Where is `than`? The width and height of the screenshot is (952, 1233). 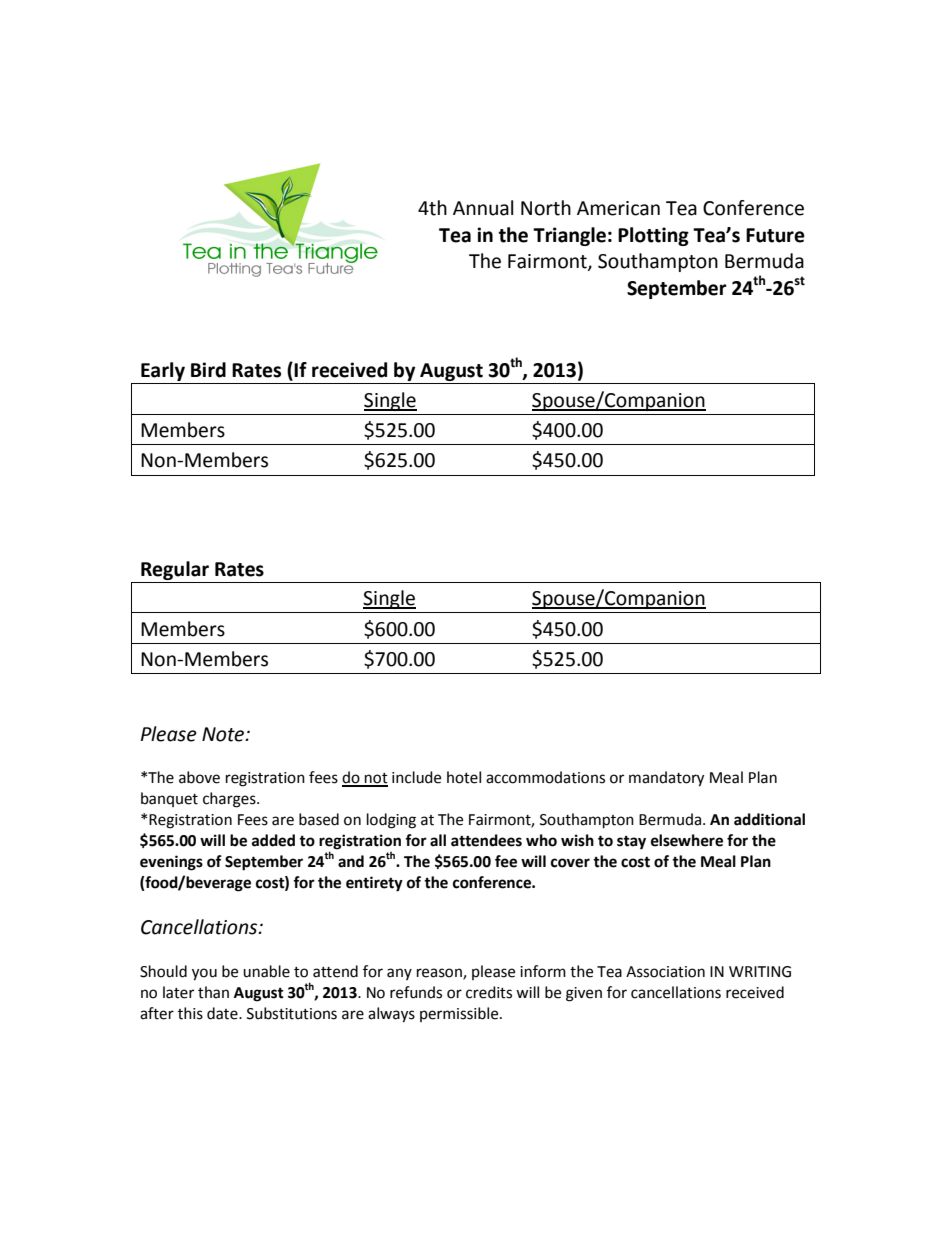 than is located at coordinates (213, 992).
